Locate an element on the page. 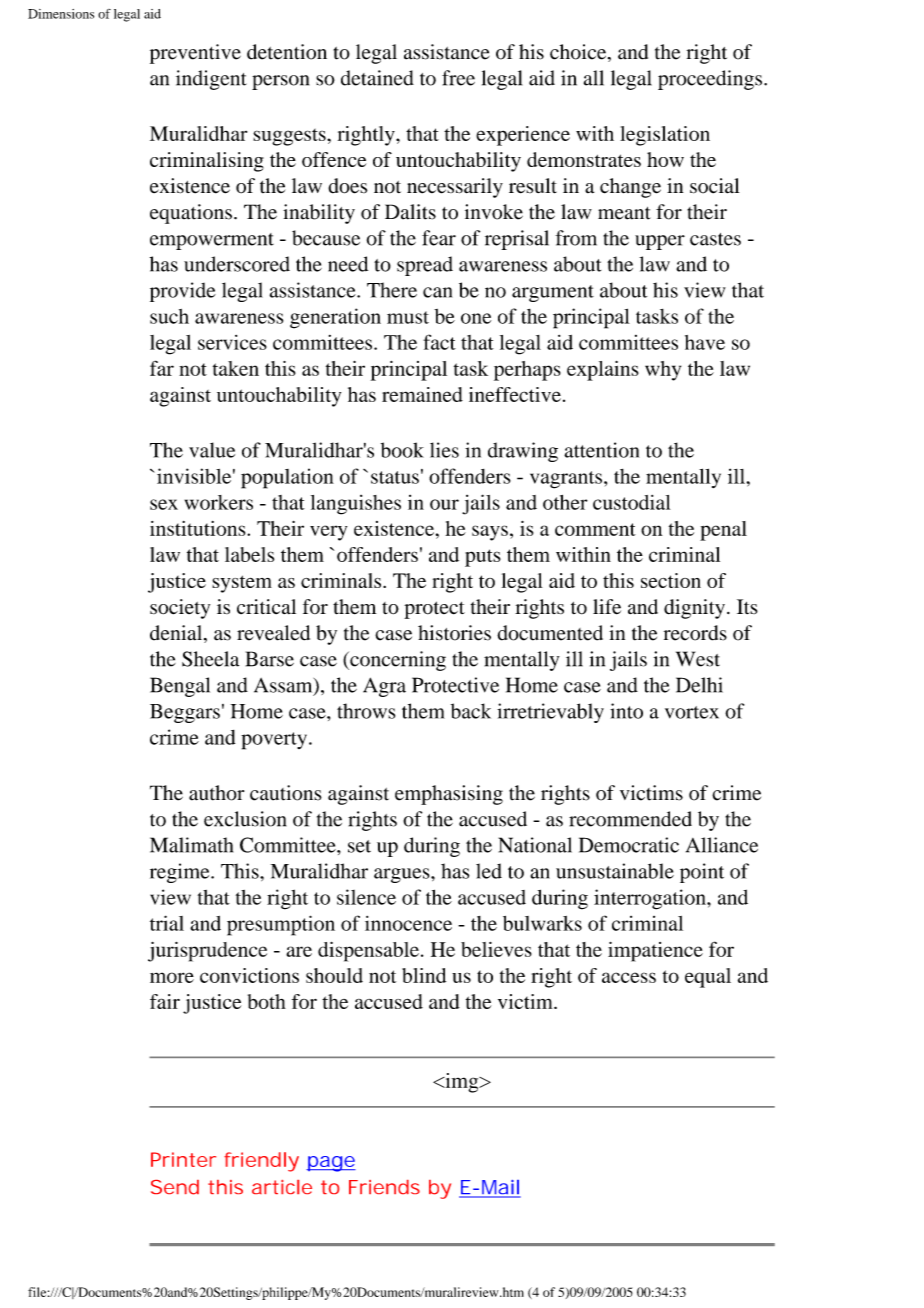 The image size is (924, 1308). Printer is located at coordinates (183, 1159).
